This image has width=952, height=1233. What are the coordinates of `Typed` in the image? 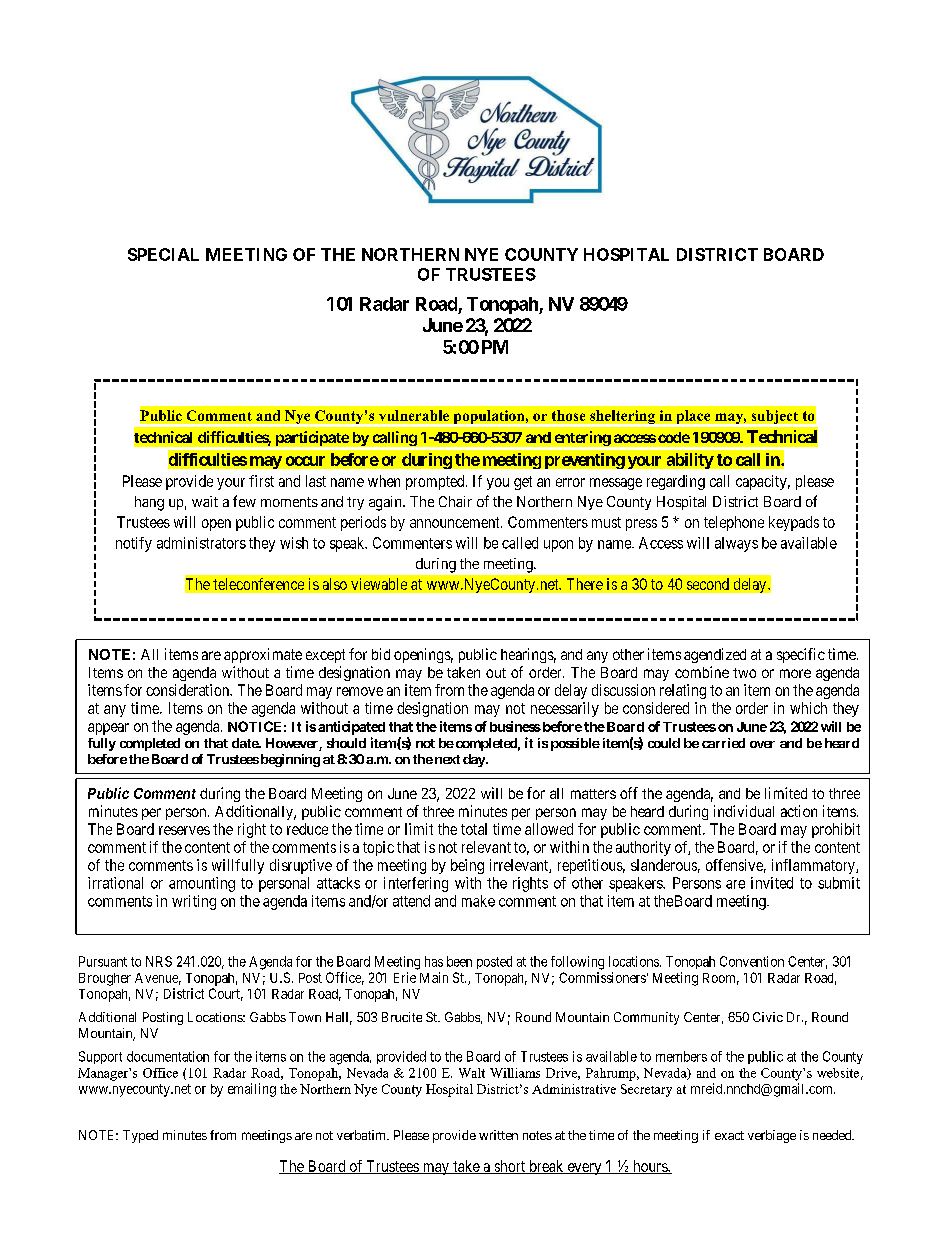 It's located at (140, 1136).
